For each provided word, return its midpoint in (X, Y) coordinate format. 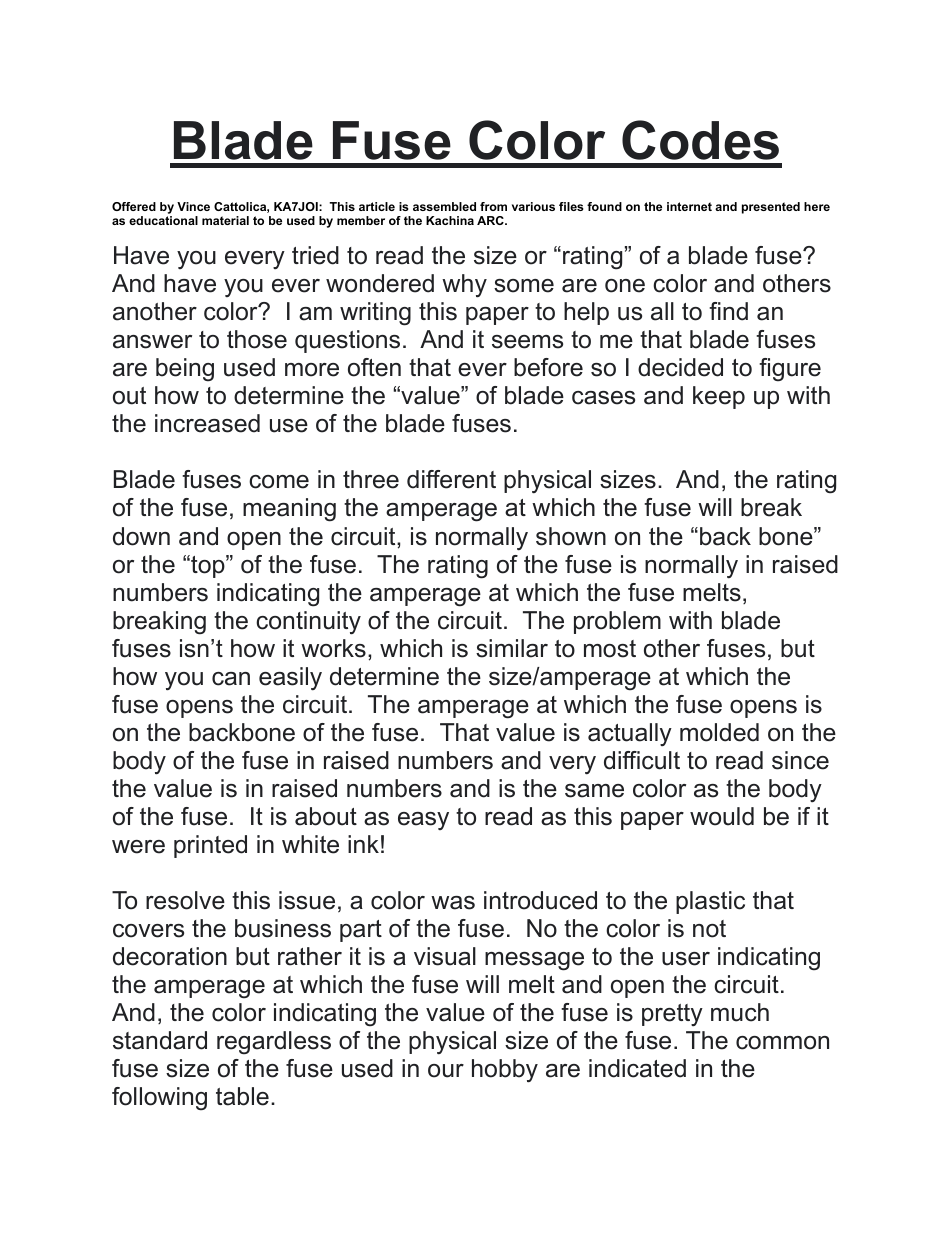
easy (423, 821)
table (242, 1096)
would (722, 816)
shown (571, 536)
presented (771, 208)
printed (210, 846)
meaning (289, 510)
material (225, 220)
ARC (491, 220)
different (451, 479)
